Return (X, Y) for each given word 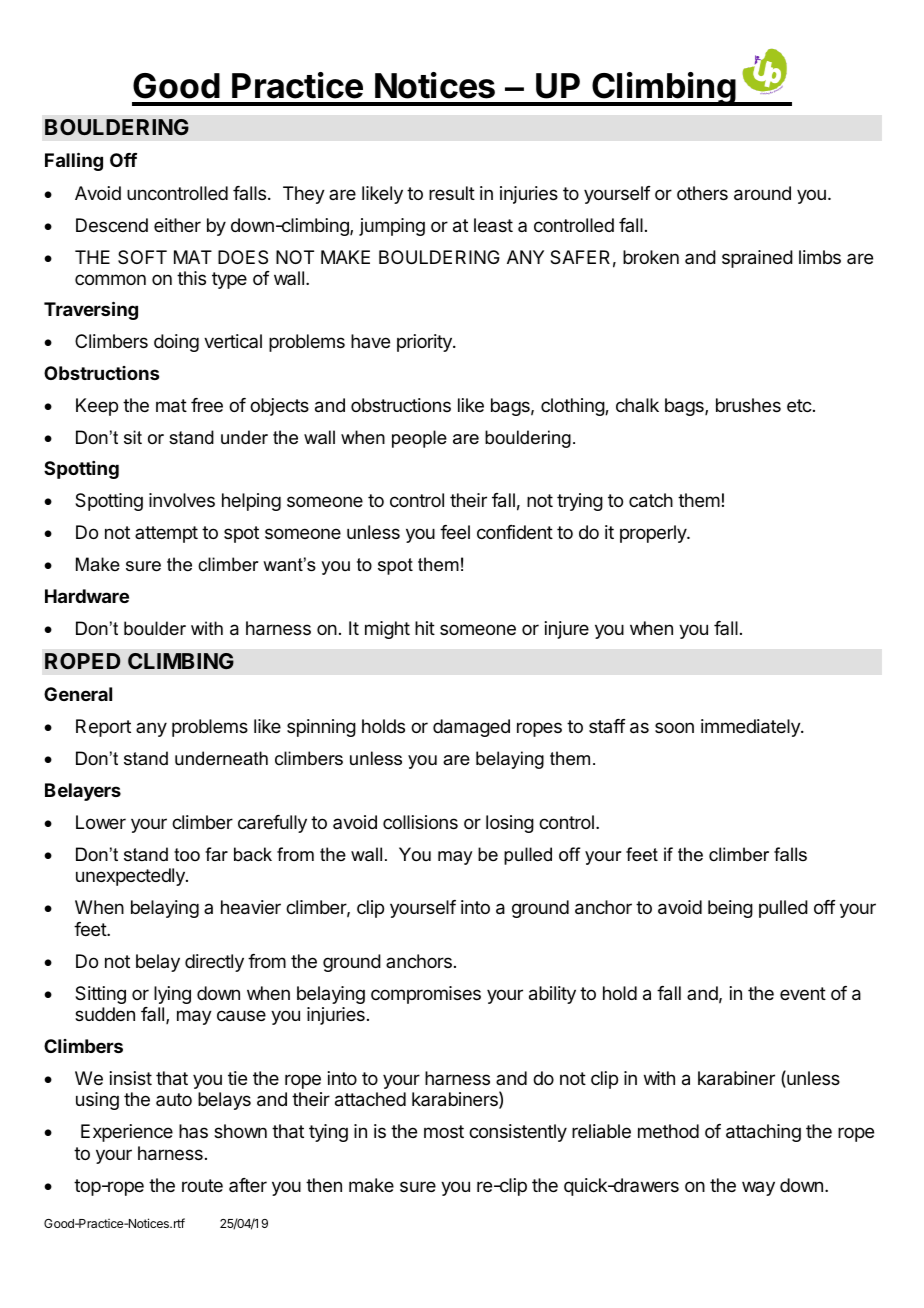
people (419, 439)
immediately (751, 728)
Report (103, 728)
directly (214, 963)
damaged (471, 728)
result (452, 193)
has (193, 1131)
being (730, 909)
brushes (748, 405)
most (444, 1131)
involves (182, 500)
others (702, 193)
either (177, 225)
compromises (426, 995)
